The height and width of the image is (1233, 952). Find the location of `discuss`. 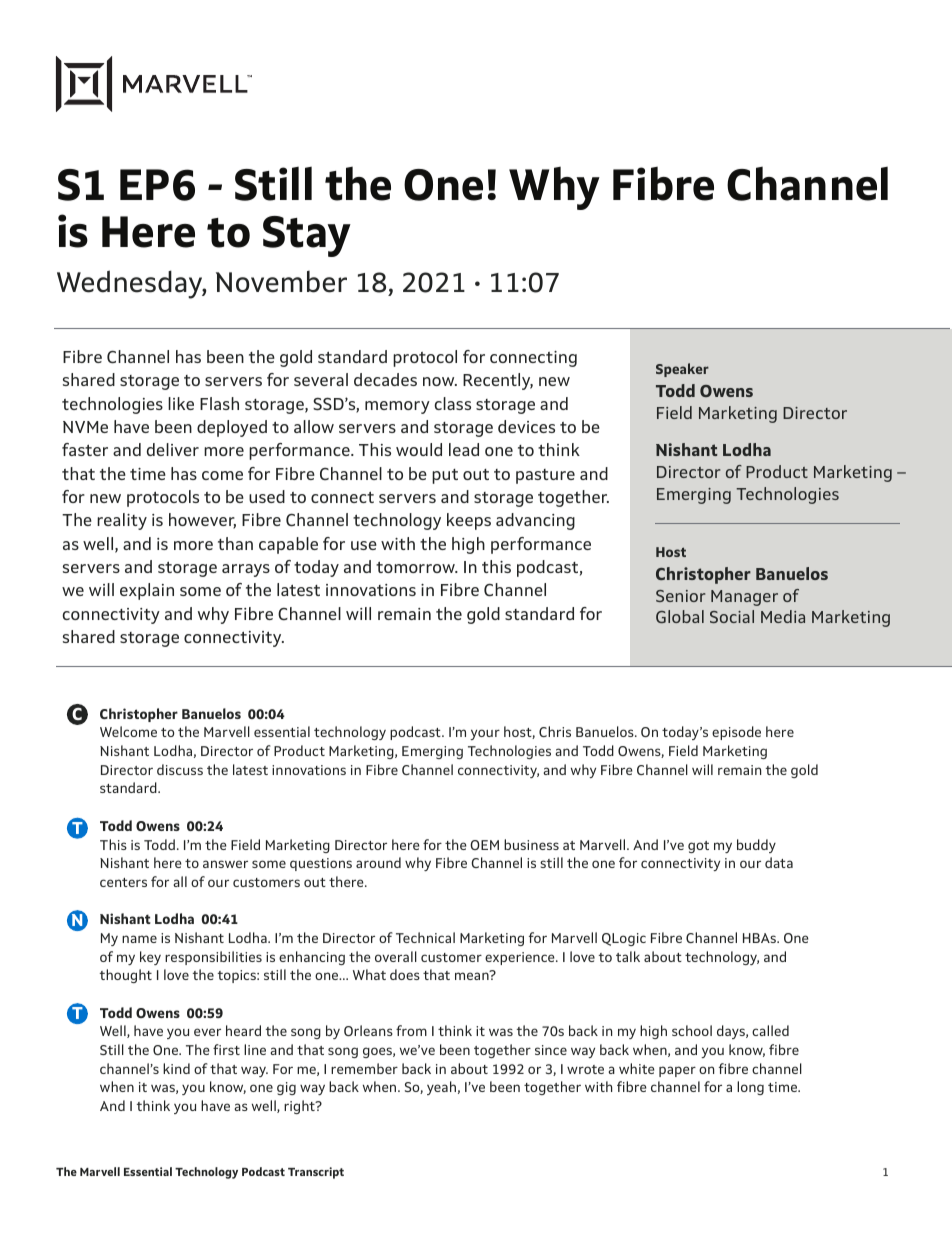

discuss is located at coordinates (180, 769).
